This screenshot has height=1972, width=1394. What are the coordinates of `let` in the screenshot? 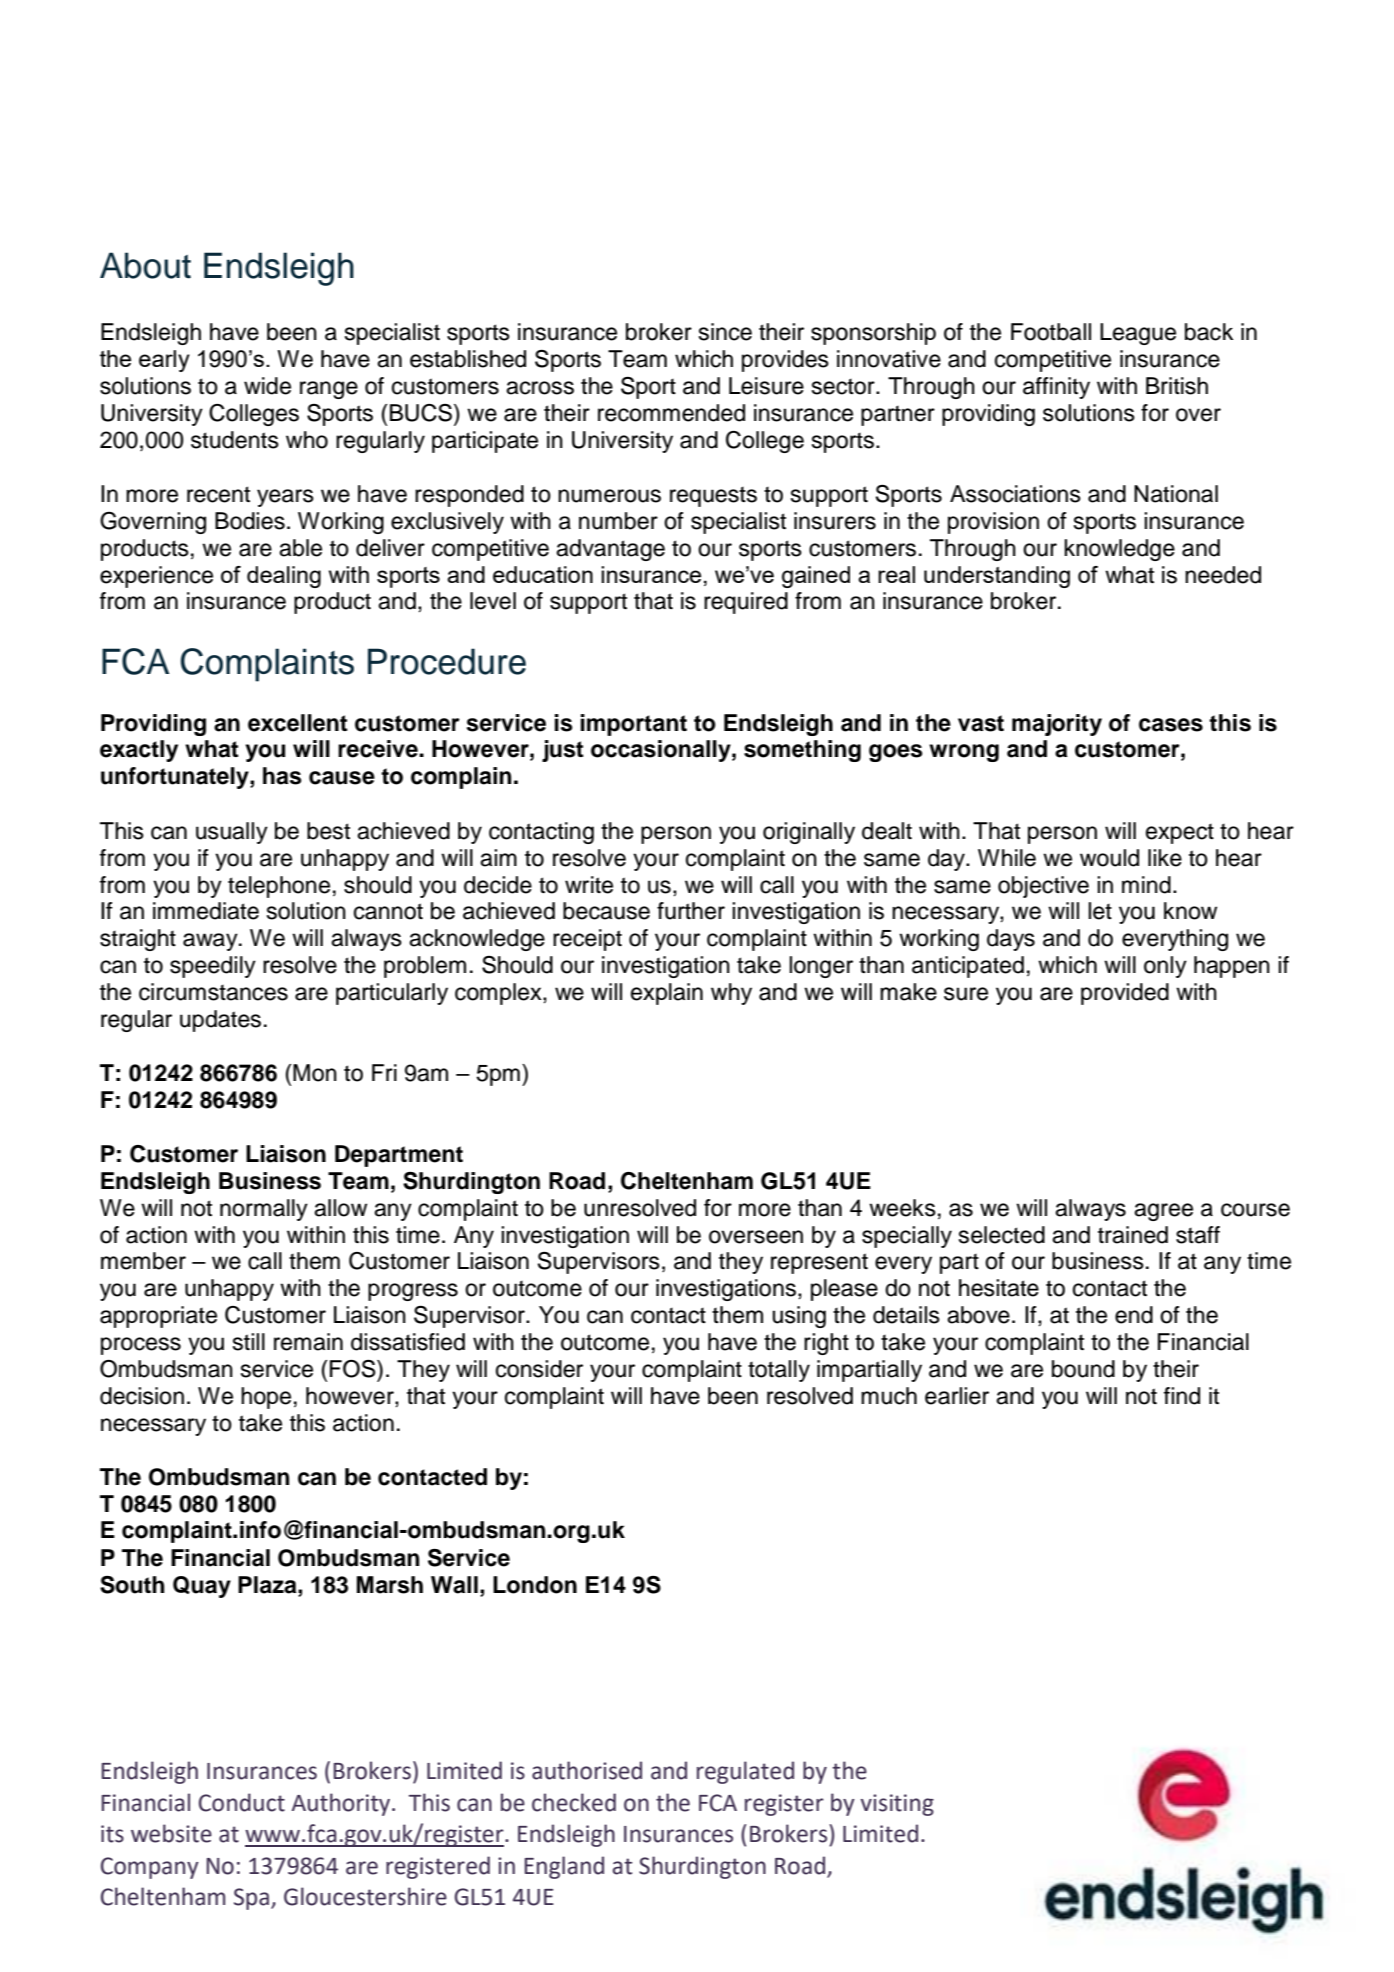 It's located at (1100, 911).
